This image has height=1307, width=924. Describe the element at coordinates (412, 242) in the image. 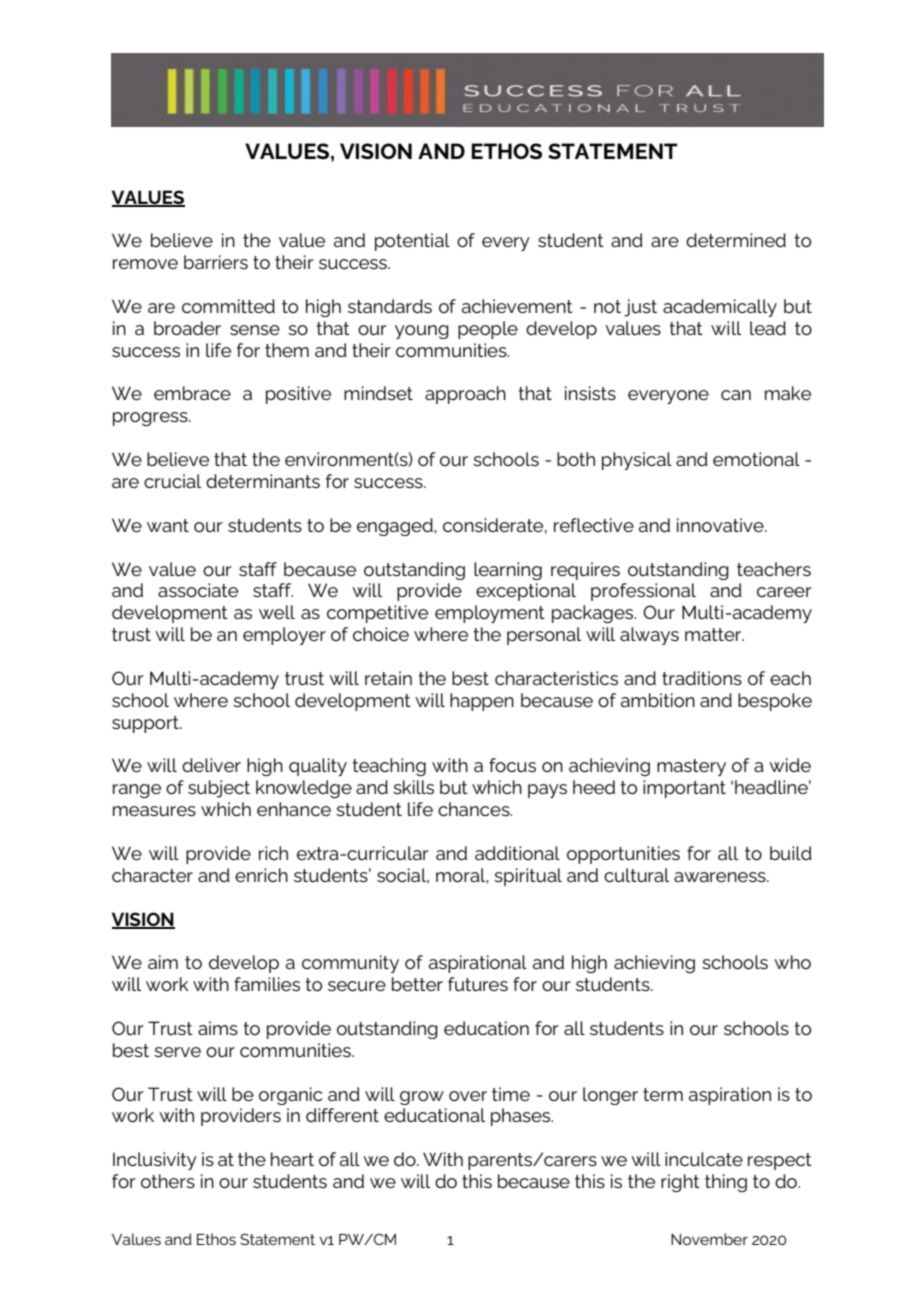

I see `potential` at that location.
